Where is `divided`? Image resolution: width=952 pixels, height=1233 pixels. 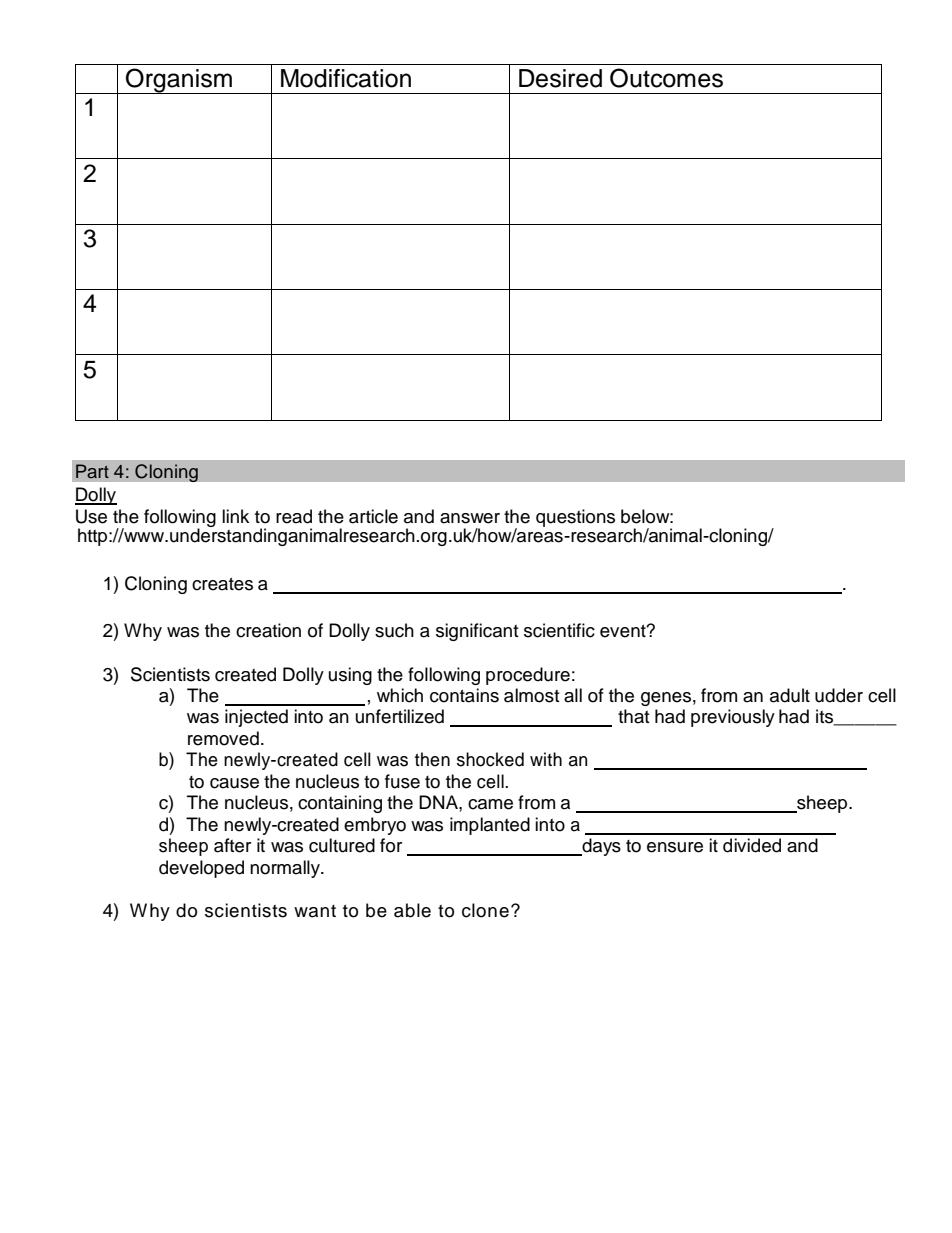
divided is located at coordinates (752, 845).
